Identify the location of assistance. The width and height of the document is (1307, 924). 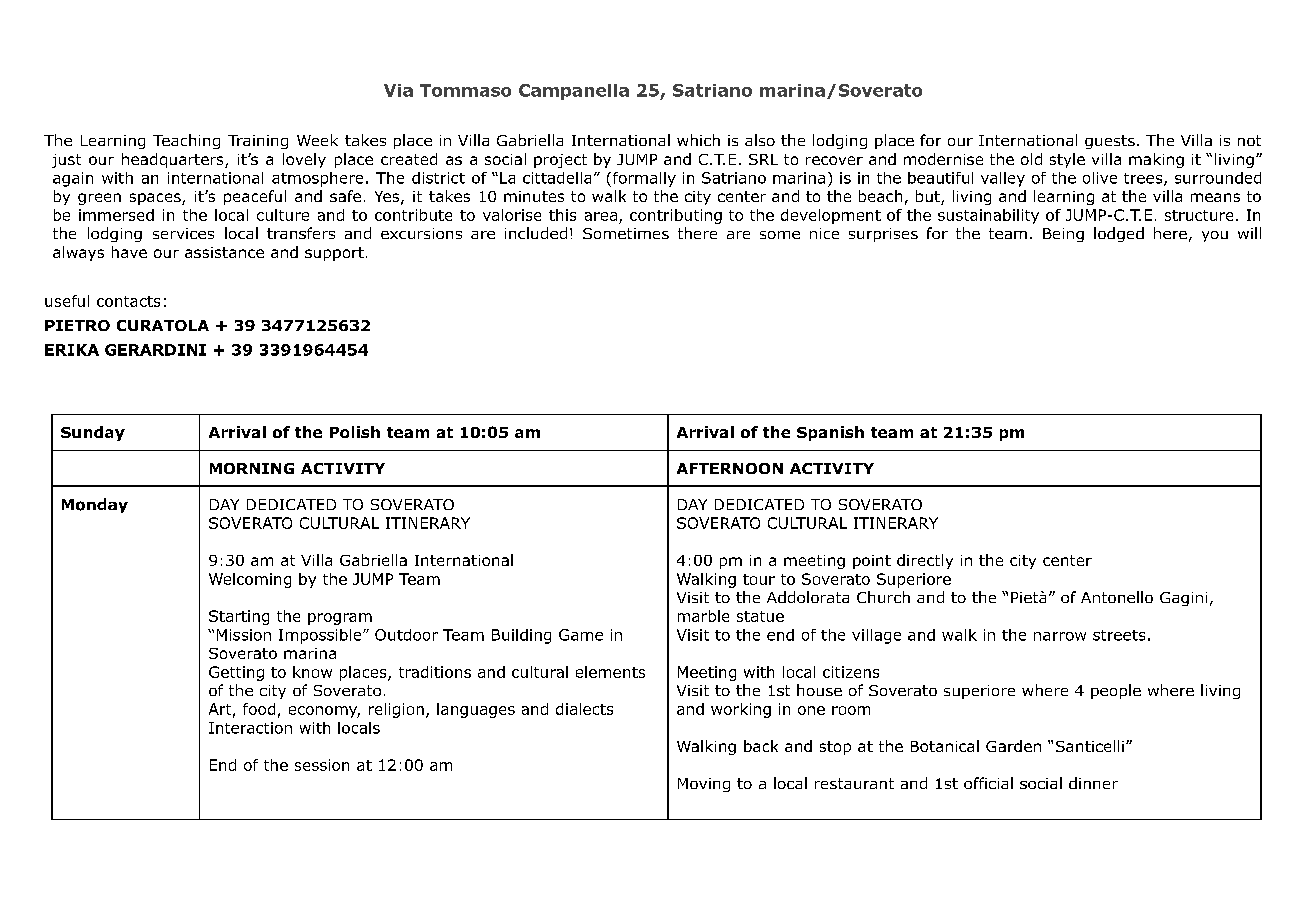
(224, 252).
